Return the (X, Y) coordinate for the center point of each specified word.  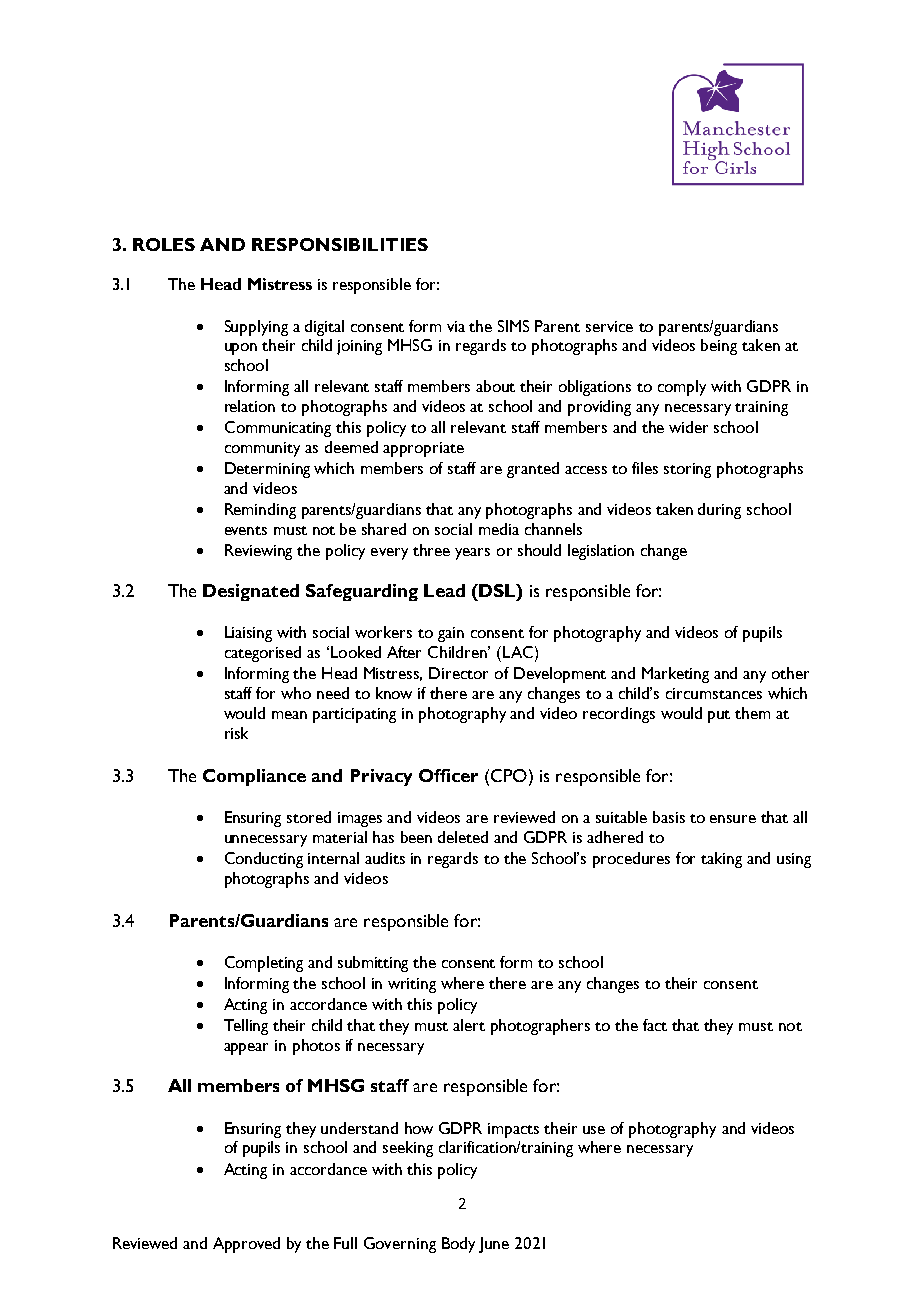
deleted (463, 837)
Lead (444, 590)
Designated (251, 592)
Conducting (264, 860)
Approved (246, 1245)
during (719, 511)
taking (721, 860)
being (719, 347)
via (456, 326)
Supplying (256, 328)
